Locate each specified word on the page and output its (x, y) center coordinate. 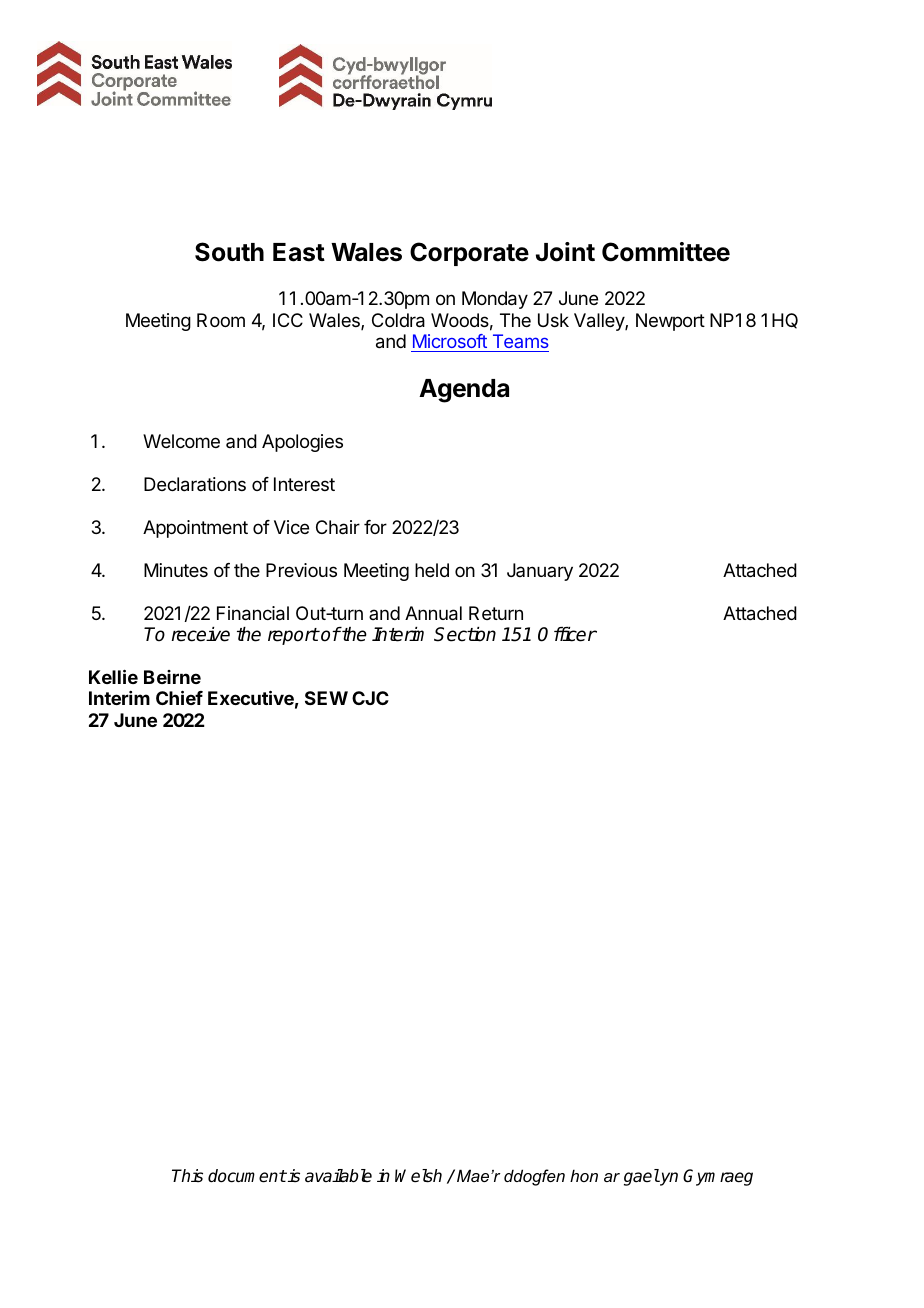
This (187, 1175)
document (247, 1176)
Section (465, 634)
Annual (433, 613)
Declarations (195, 484)
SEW (326, 698)
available (338, 1176)
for (375, 527)
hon (584, 1175)
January (540, 572)
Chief (179, 697)
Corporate (469, 254)
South (229, 252)
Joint (565, 252)
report (293, 636)
